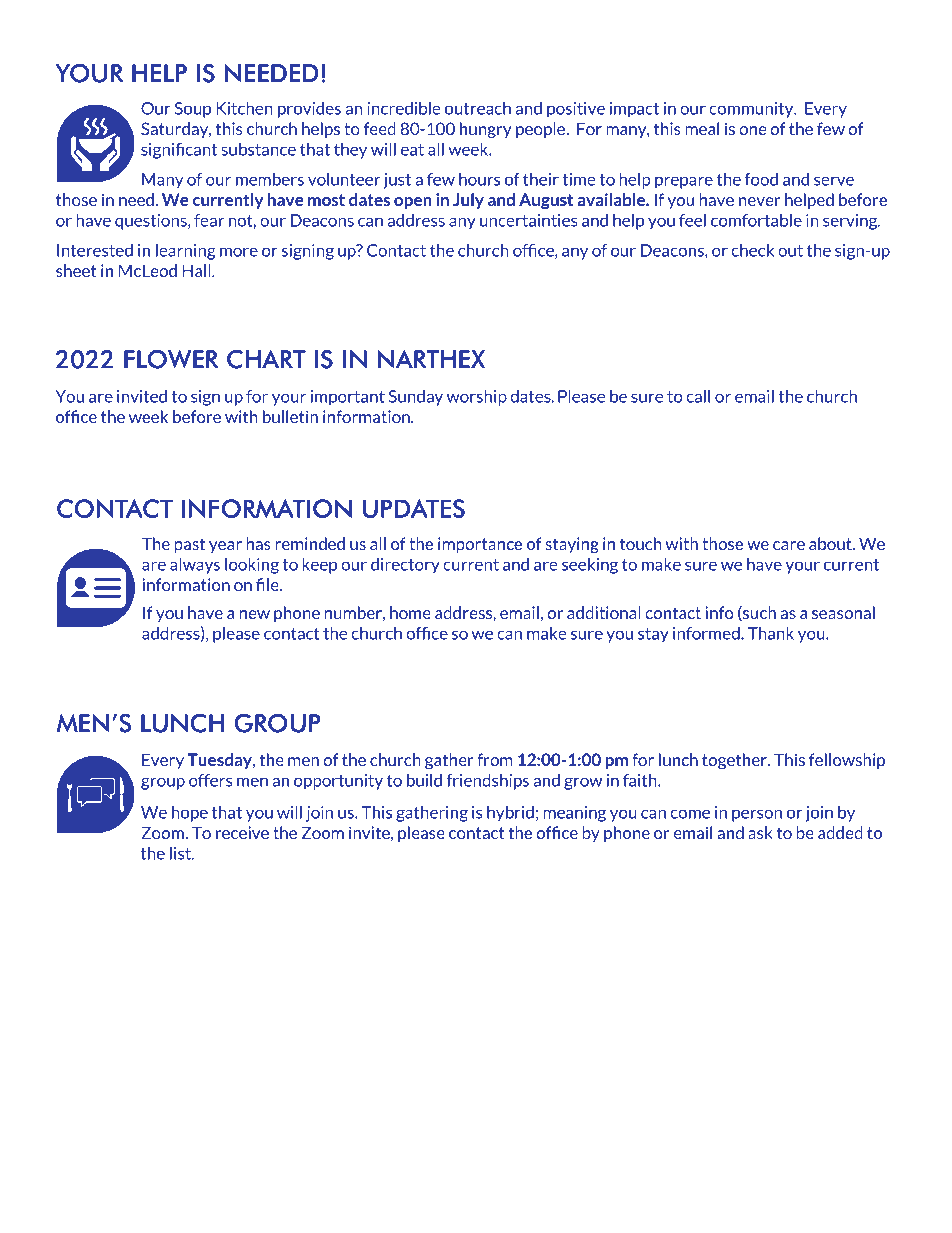  What do you see at coordinates (753, 250) in the image?
I see `check` at bounding box center [753, 250].
